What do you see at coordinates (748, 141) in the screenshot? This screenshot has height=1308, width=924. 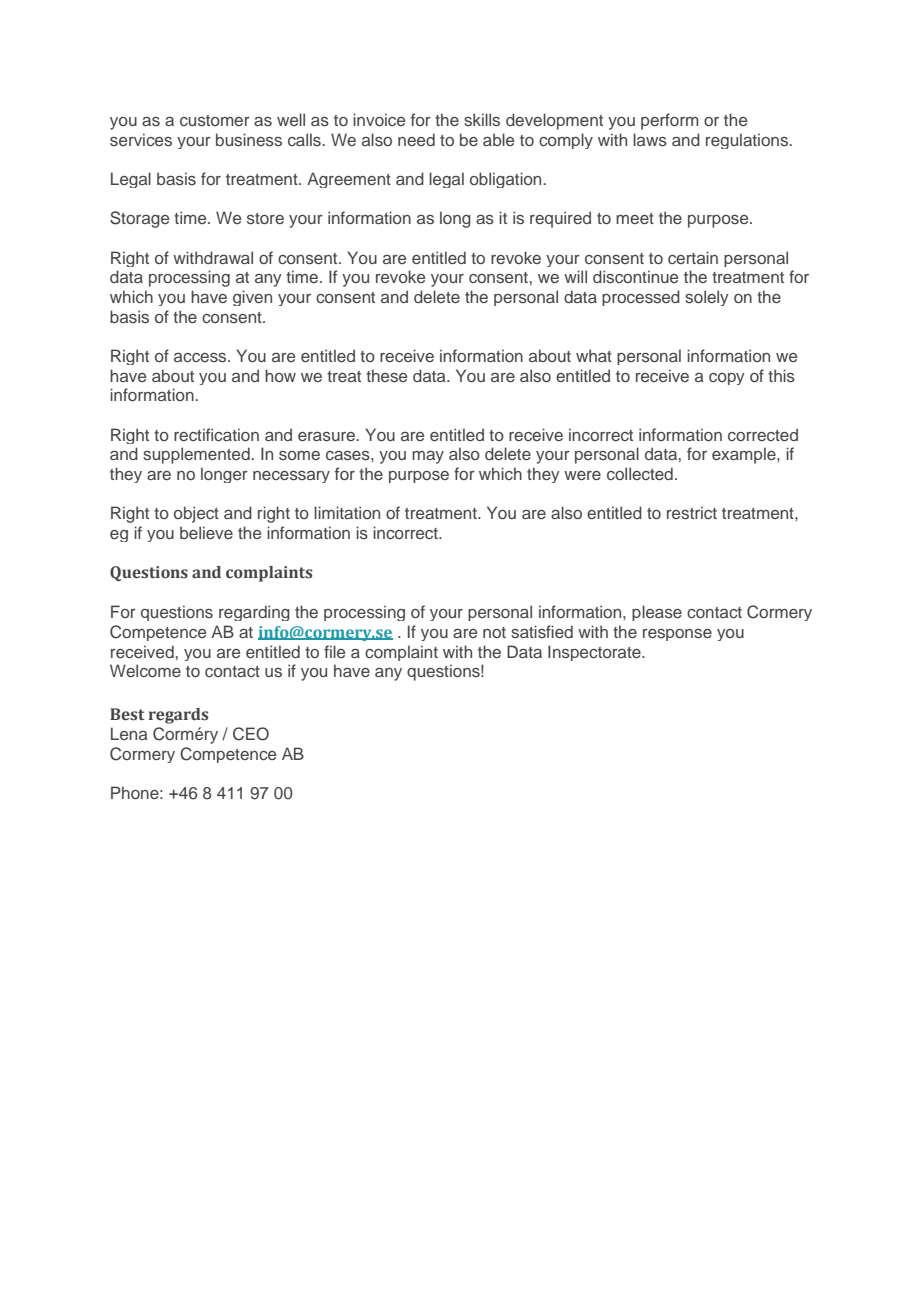 I see `regulations` at bounding box center [748, 141].
